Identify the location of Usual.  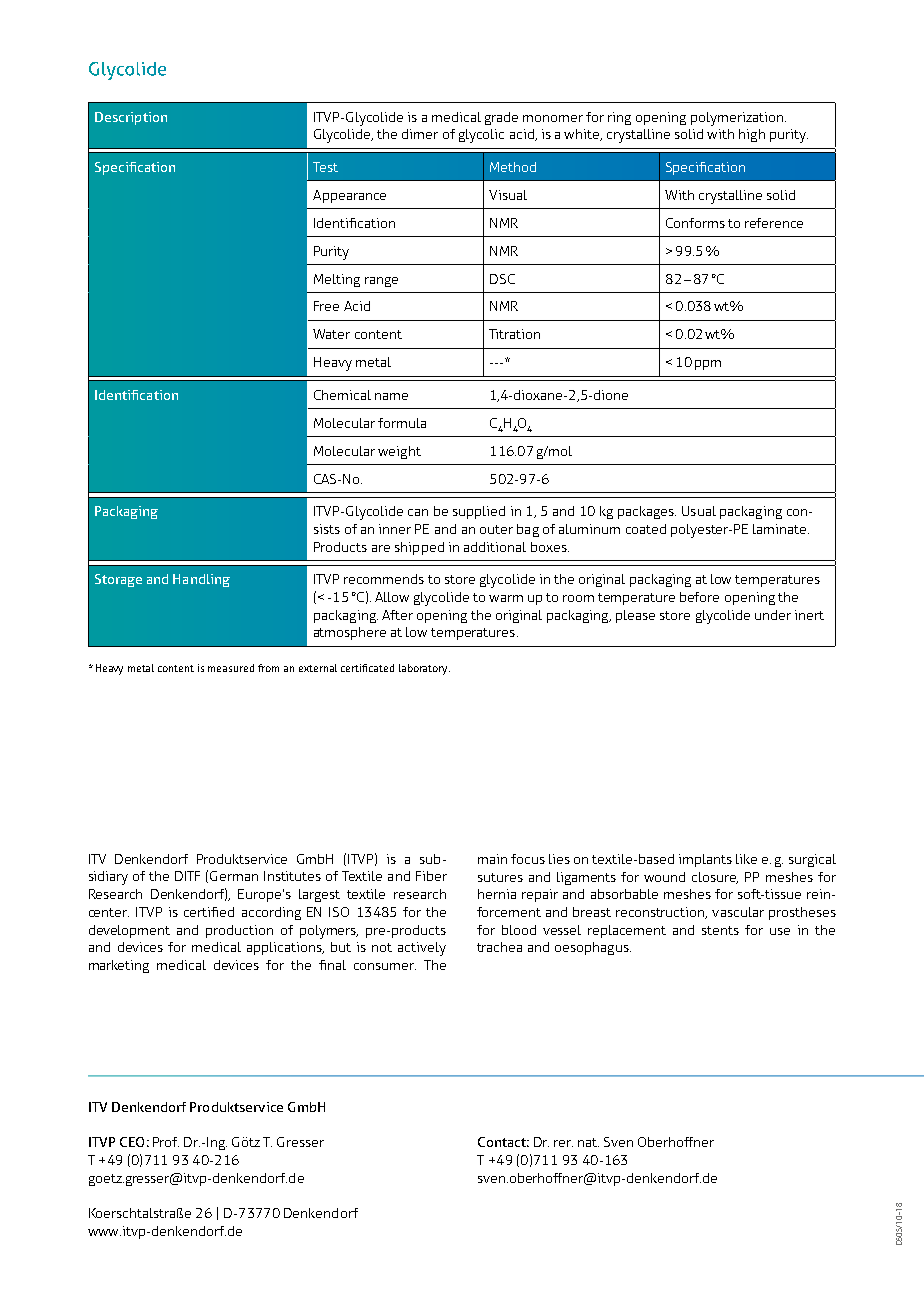
(699, 511).
